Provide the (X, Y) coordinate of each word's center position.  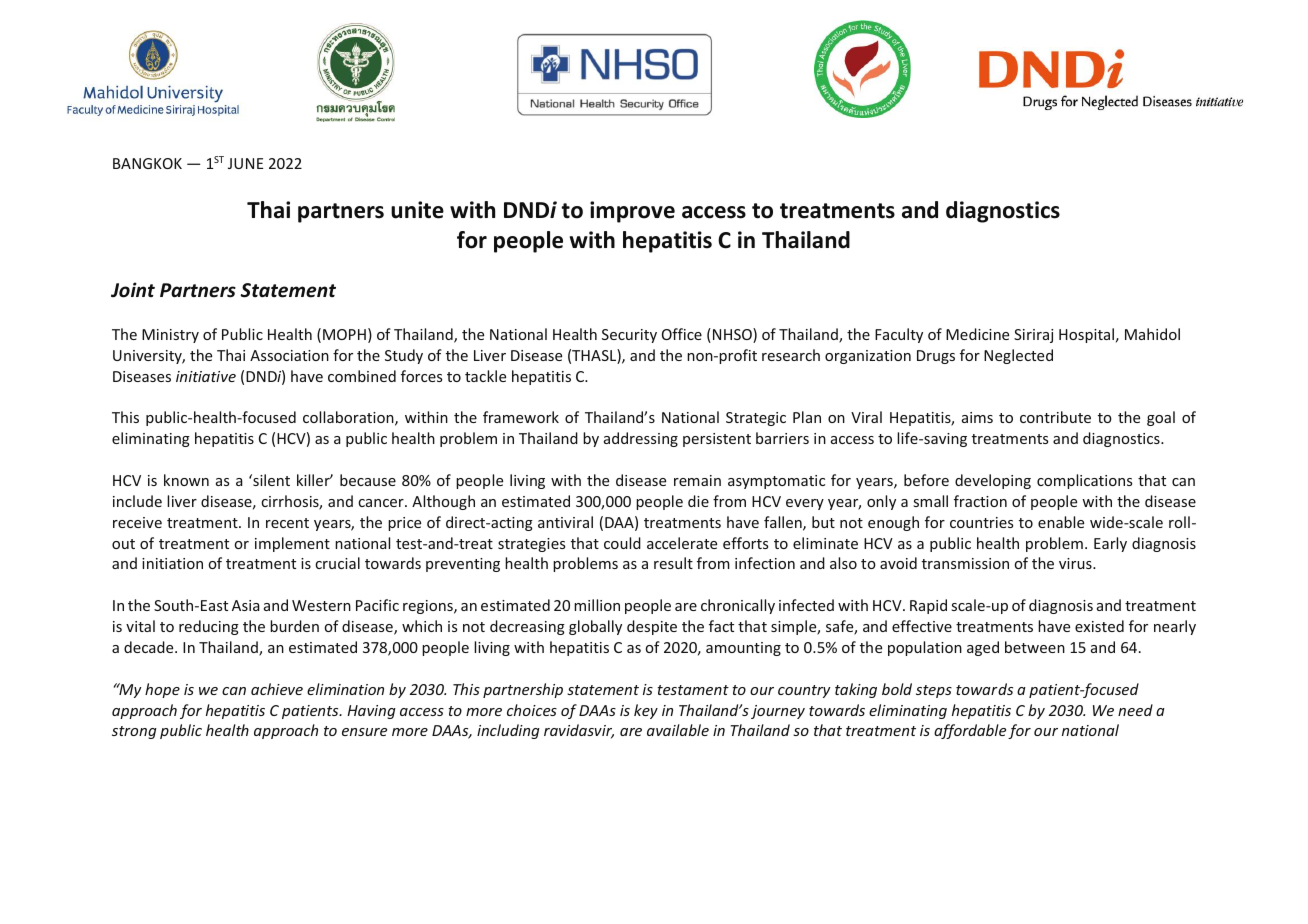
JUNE (245, 163)
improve (632, 212)
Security (629, 336)
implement (292, 544)
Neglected (1018, 356)
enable (1061, 522)
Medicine (977, 334)
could (622, 543)
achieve (277, 689)
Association (289, 355)
